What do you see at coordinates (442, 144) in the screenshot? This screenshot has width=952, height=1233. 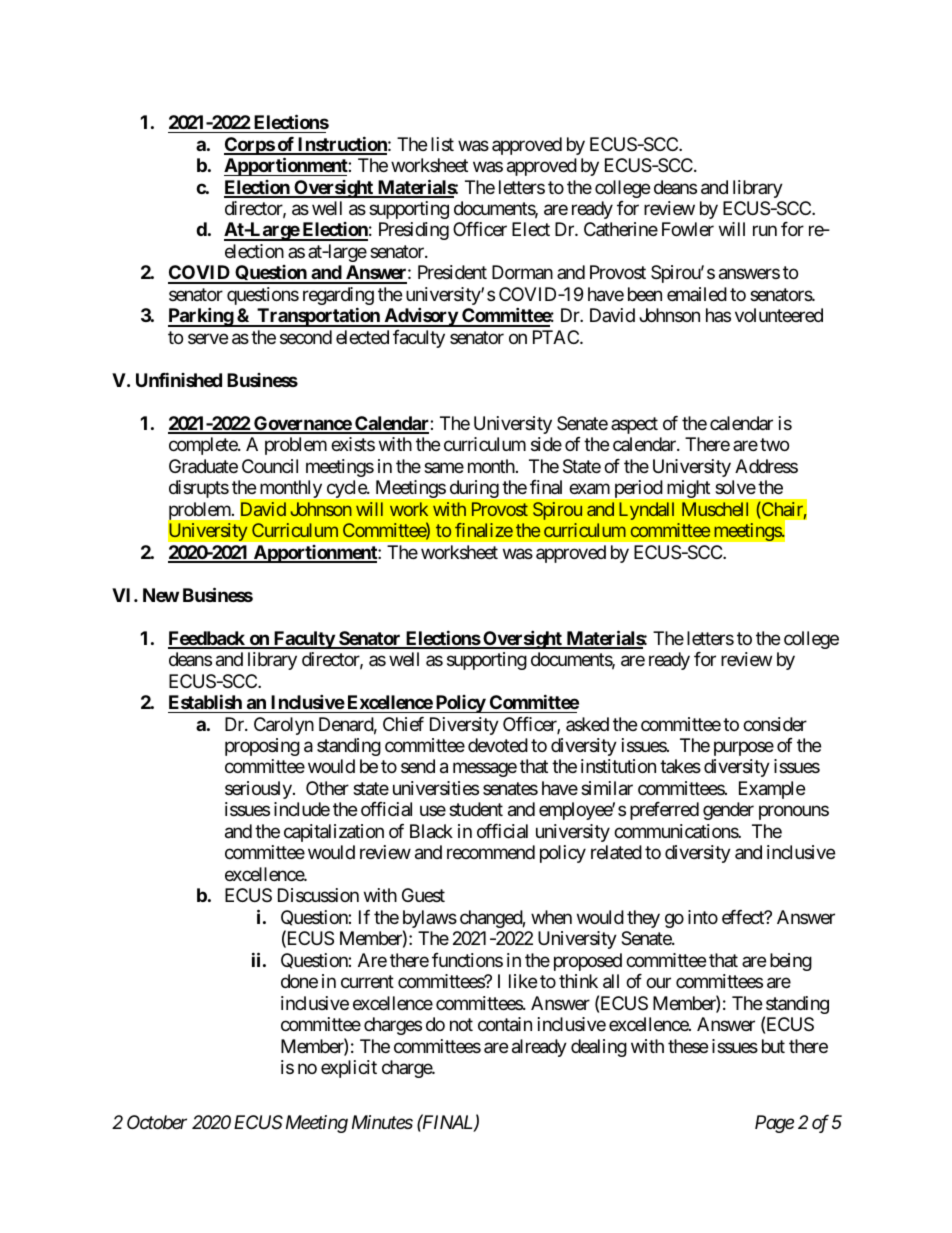 I see `list` at bounding box center [442, 144].
